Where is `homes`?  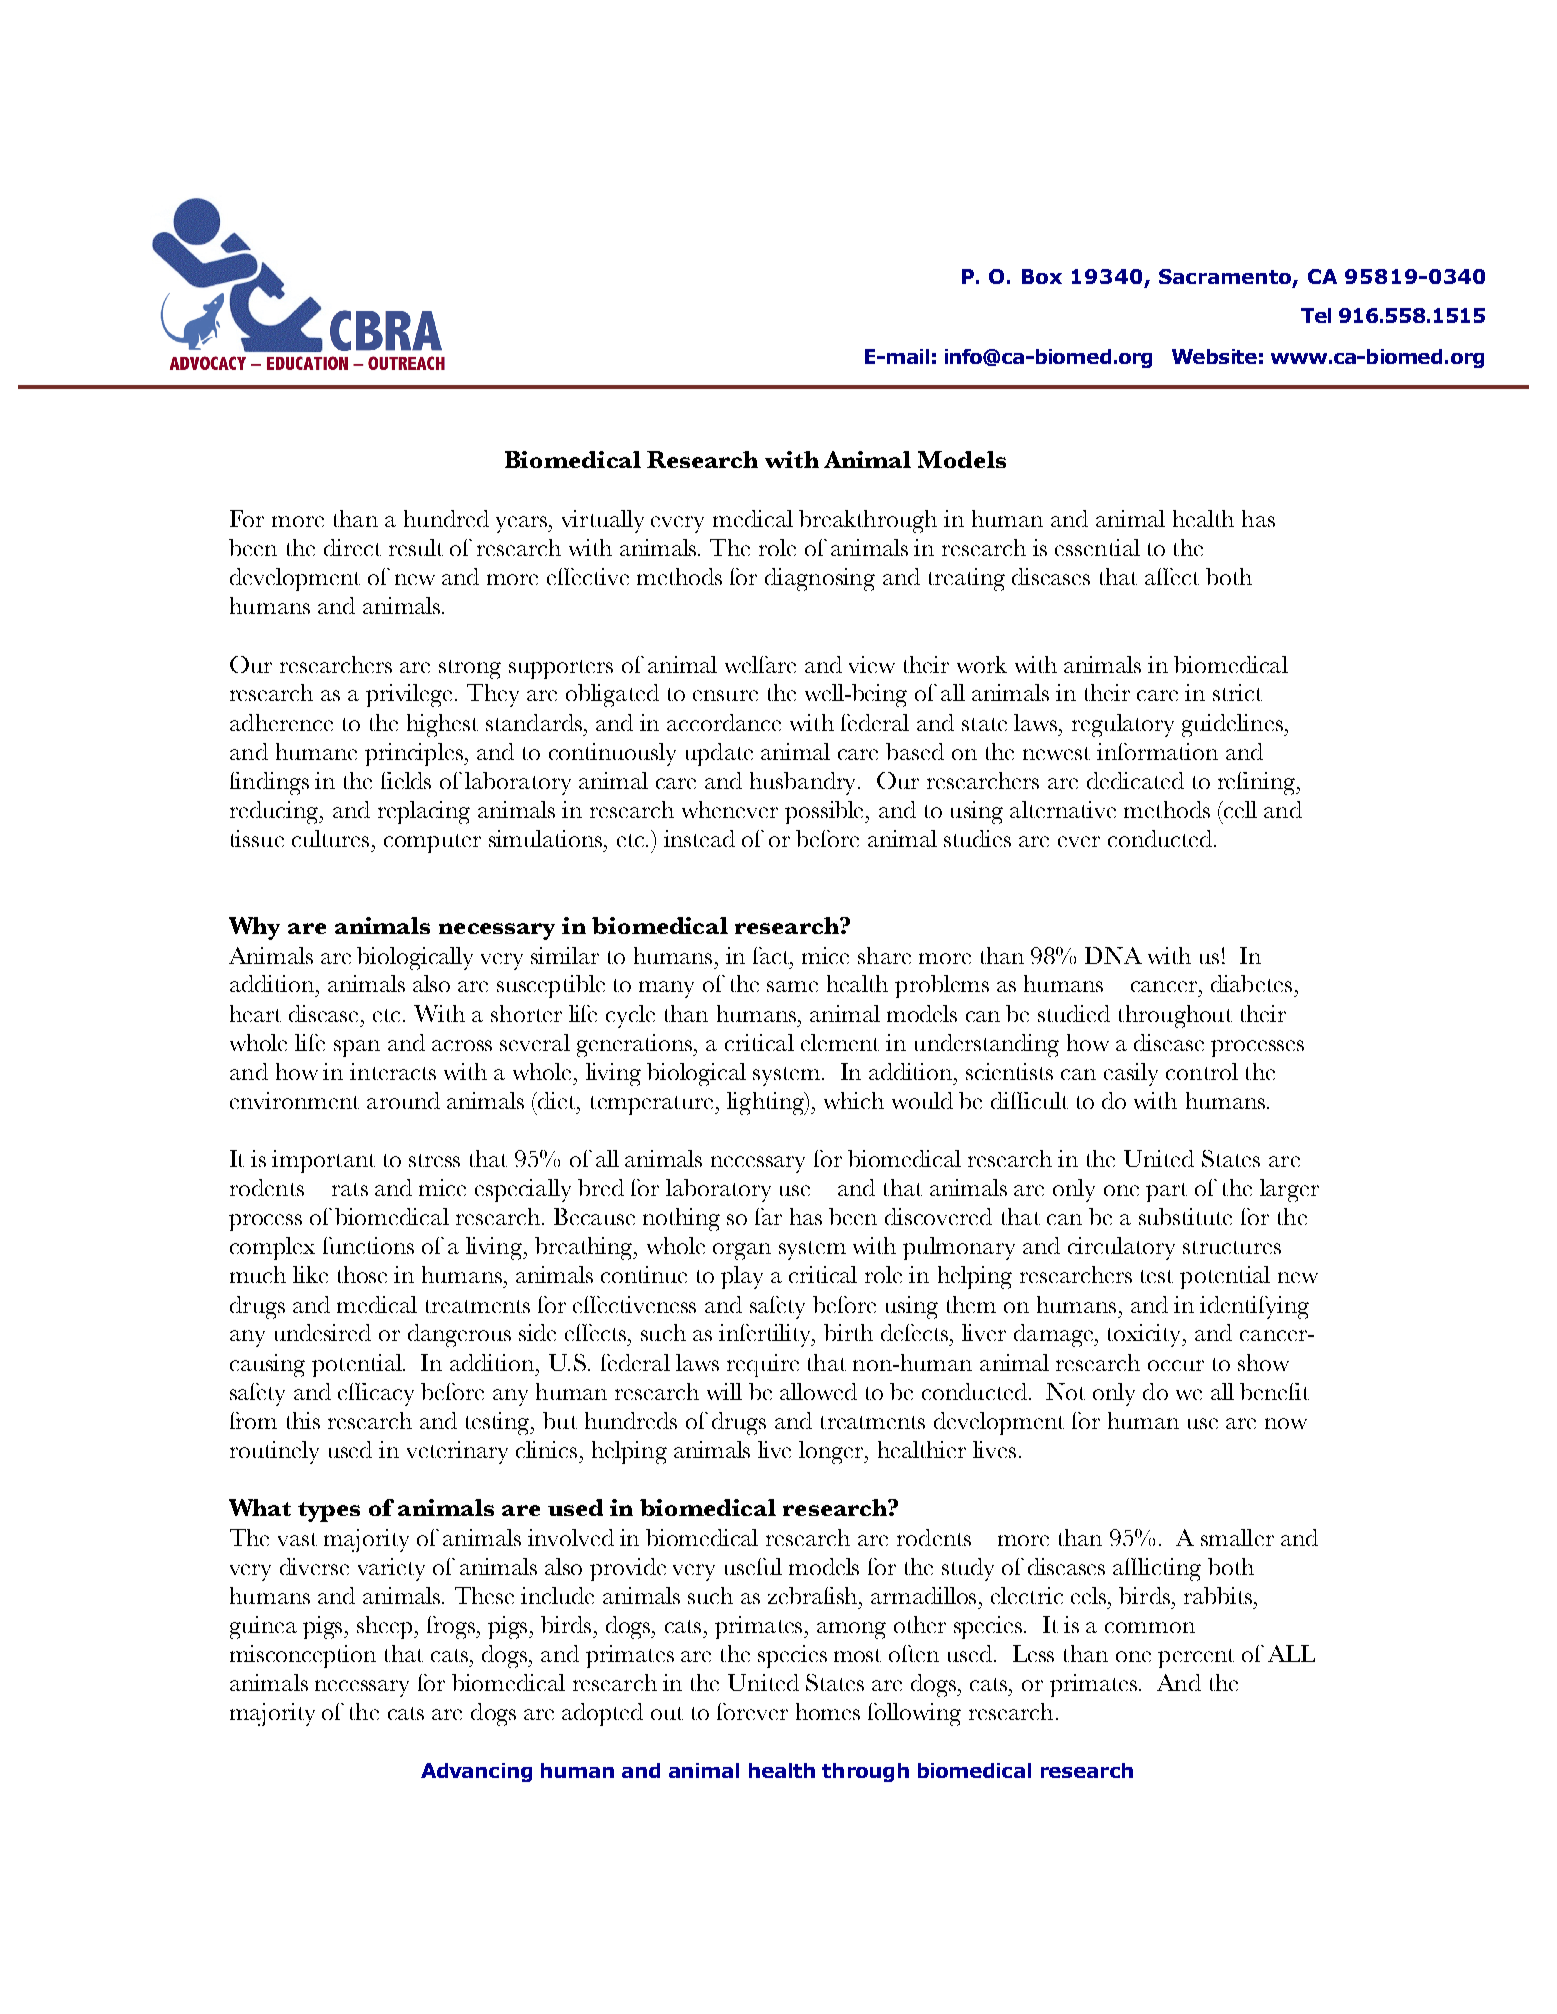 homes is located at coordinates (828, 1711).
